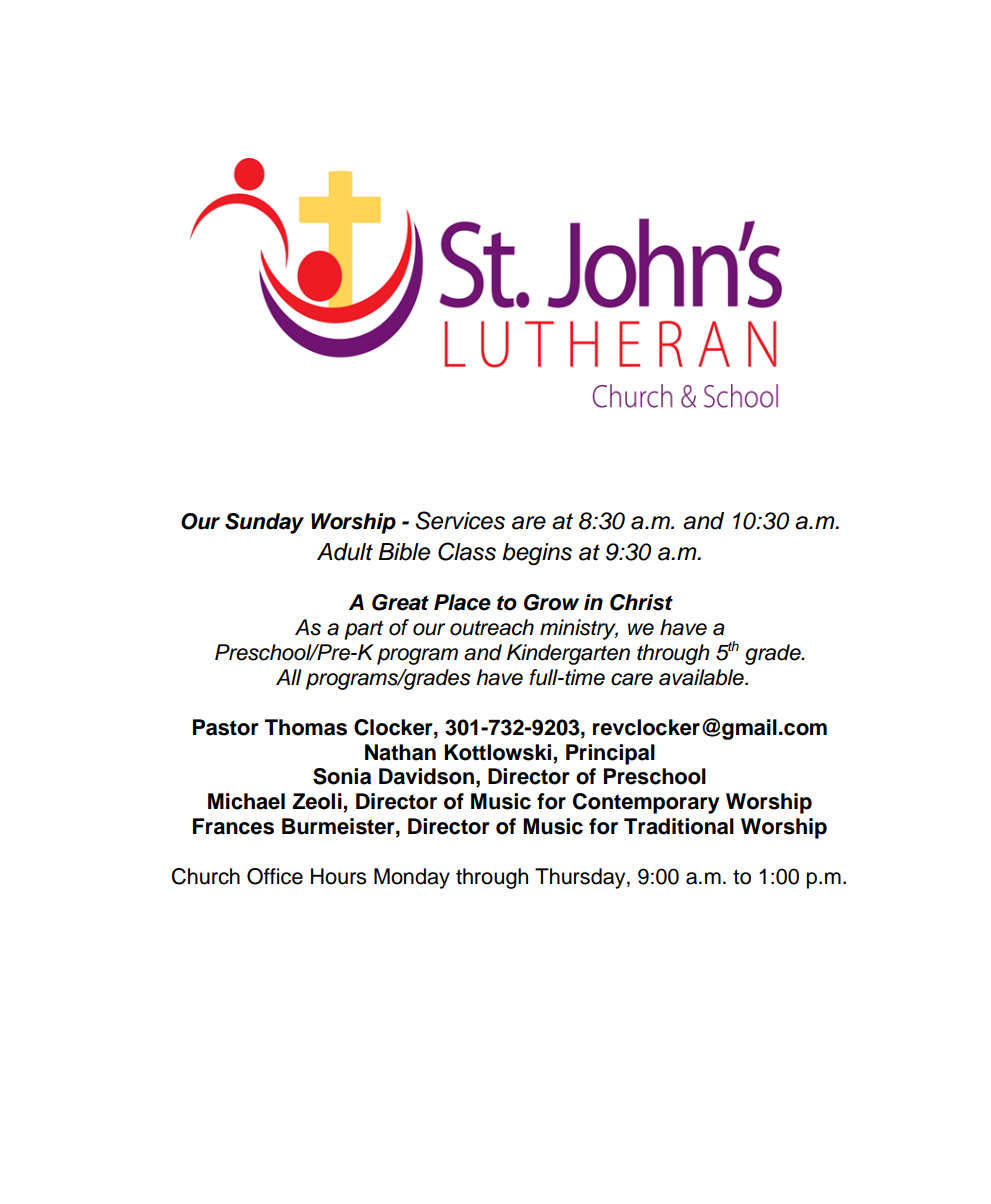 This document has width=991, height=1204. What do you see at coordinates (537, 554) in the document?
I see `begins` at bounding box center [537, 554].
